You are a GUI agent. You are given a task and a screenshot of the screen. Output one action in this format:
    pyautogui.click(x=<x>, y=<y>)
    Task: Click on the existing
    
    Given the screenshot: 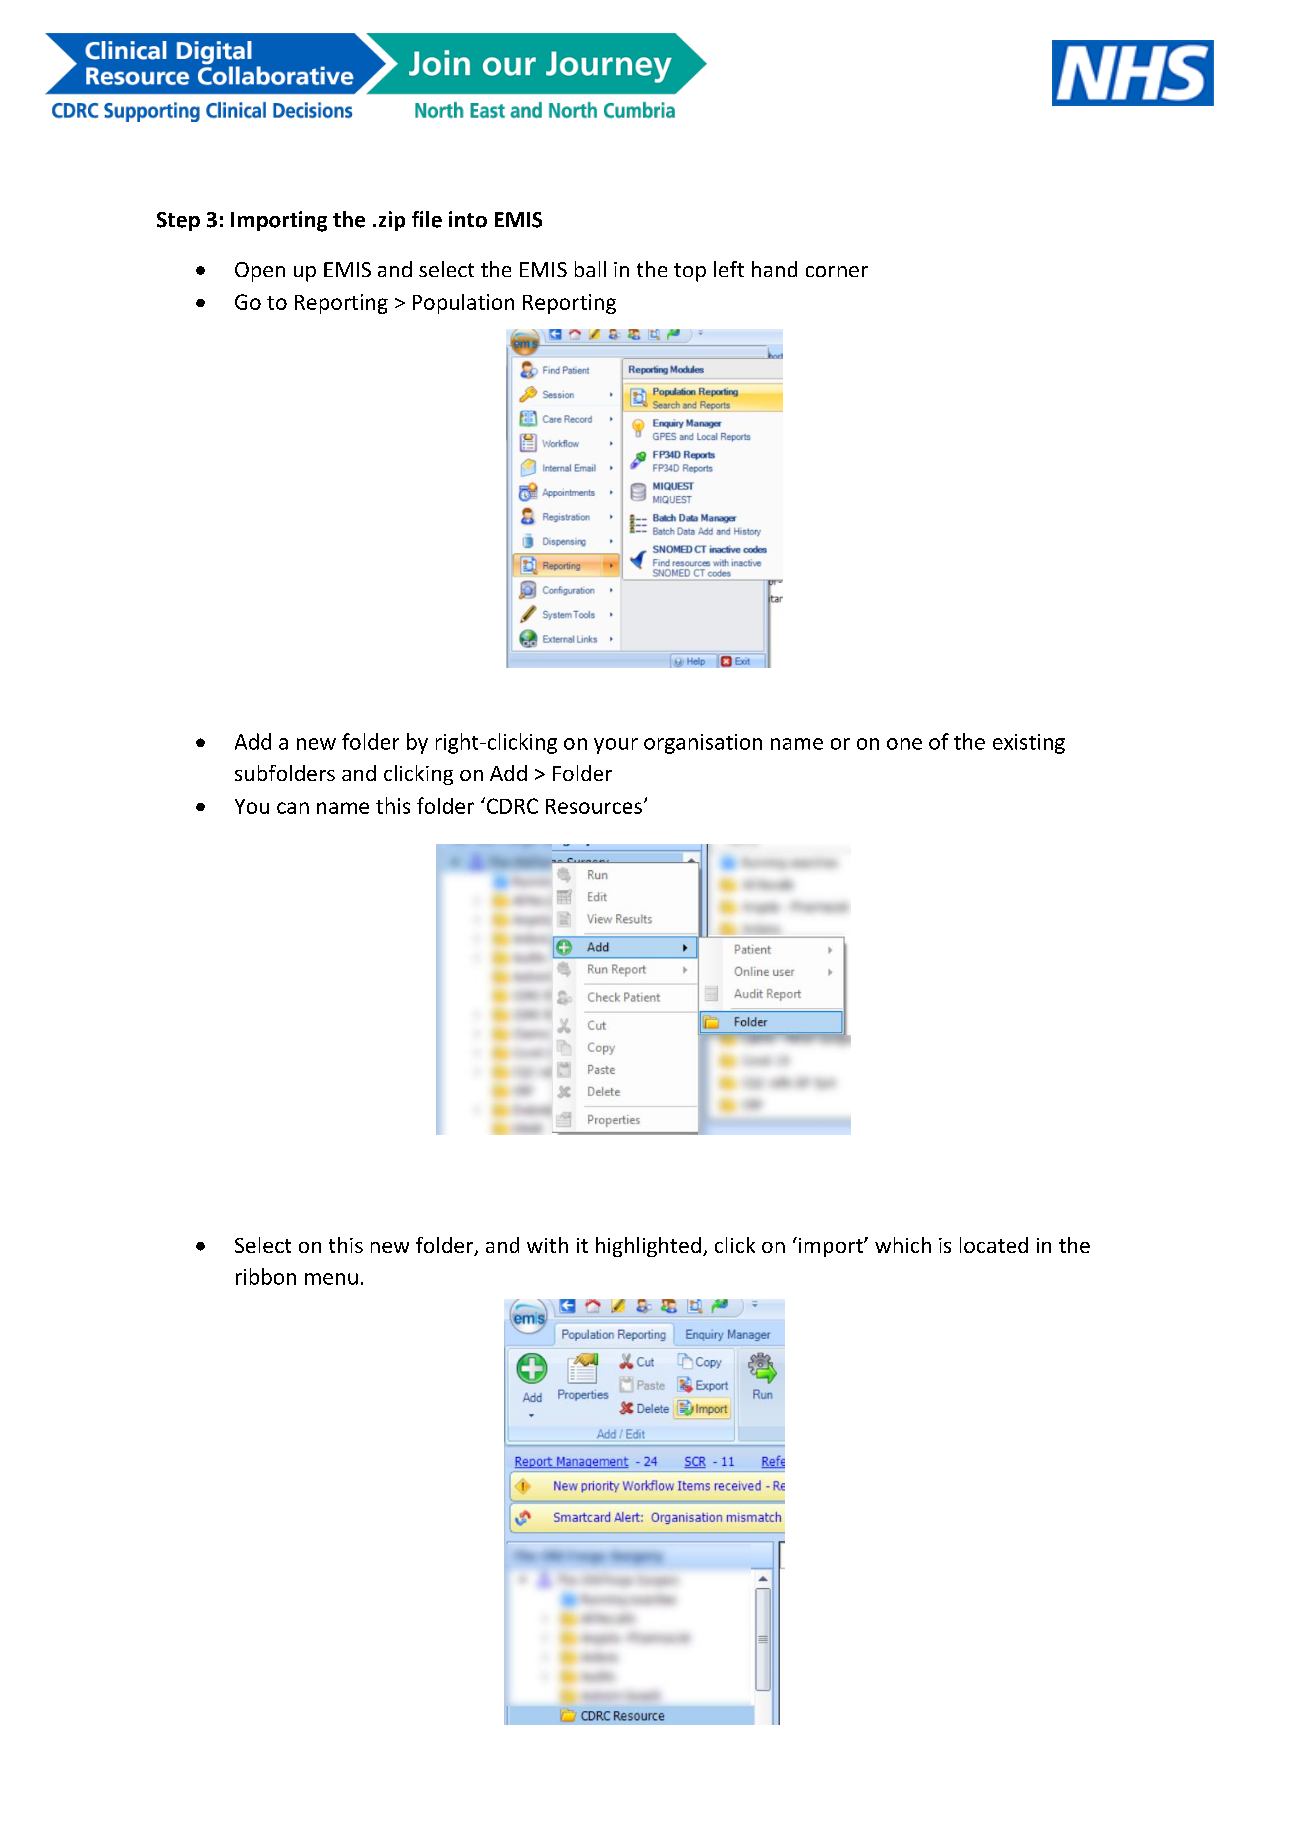 What is the action you would take?
    pyautogui.click(x=1029, y=744)
